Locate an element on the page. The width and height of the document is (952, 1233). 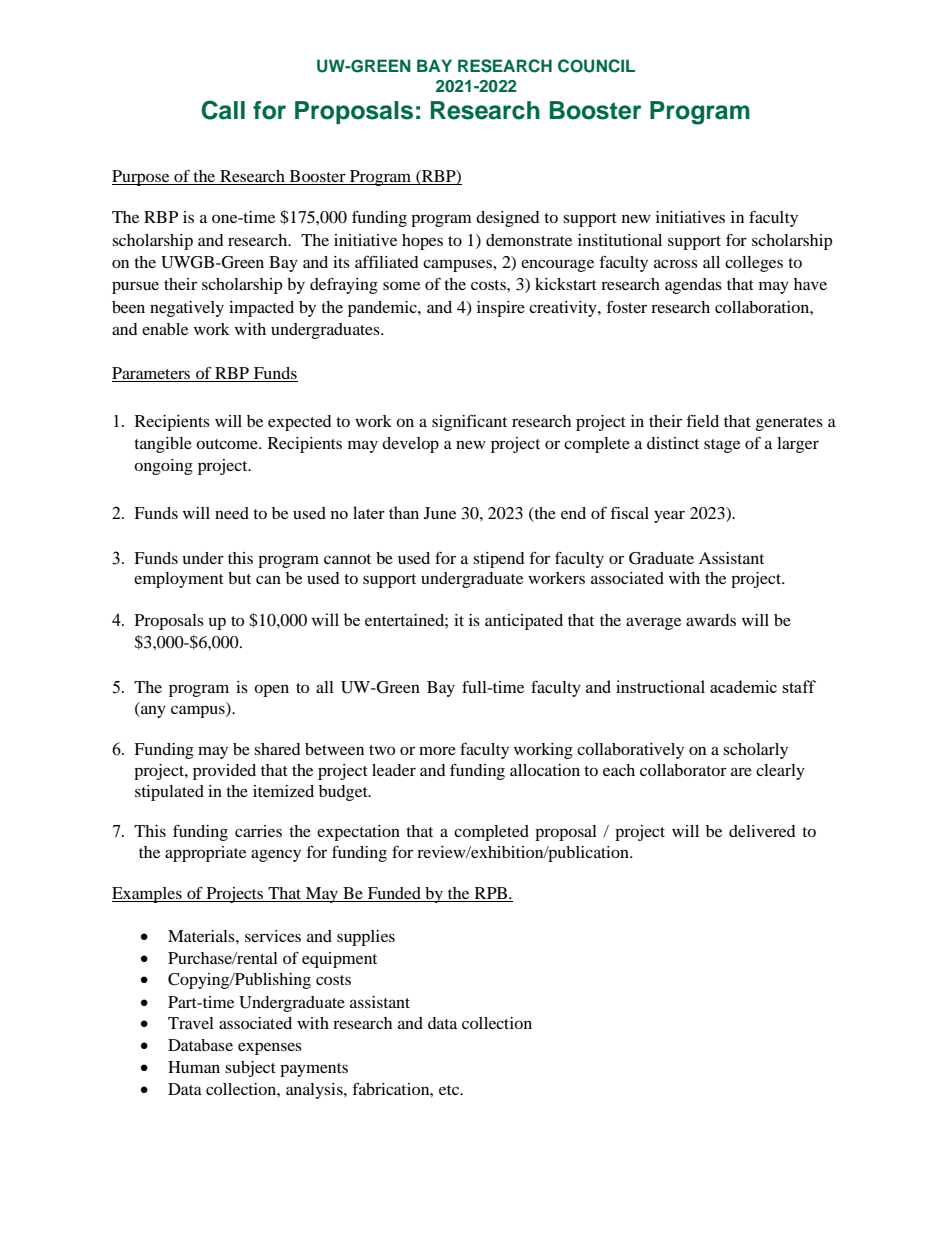
delivered is located at coordinates (762, 831).
